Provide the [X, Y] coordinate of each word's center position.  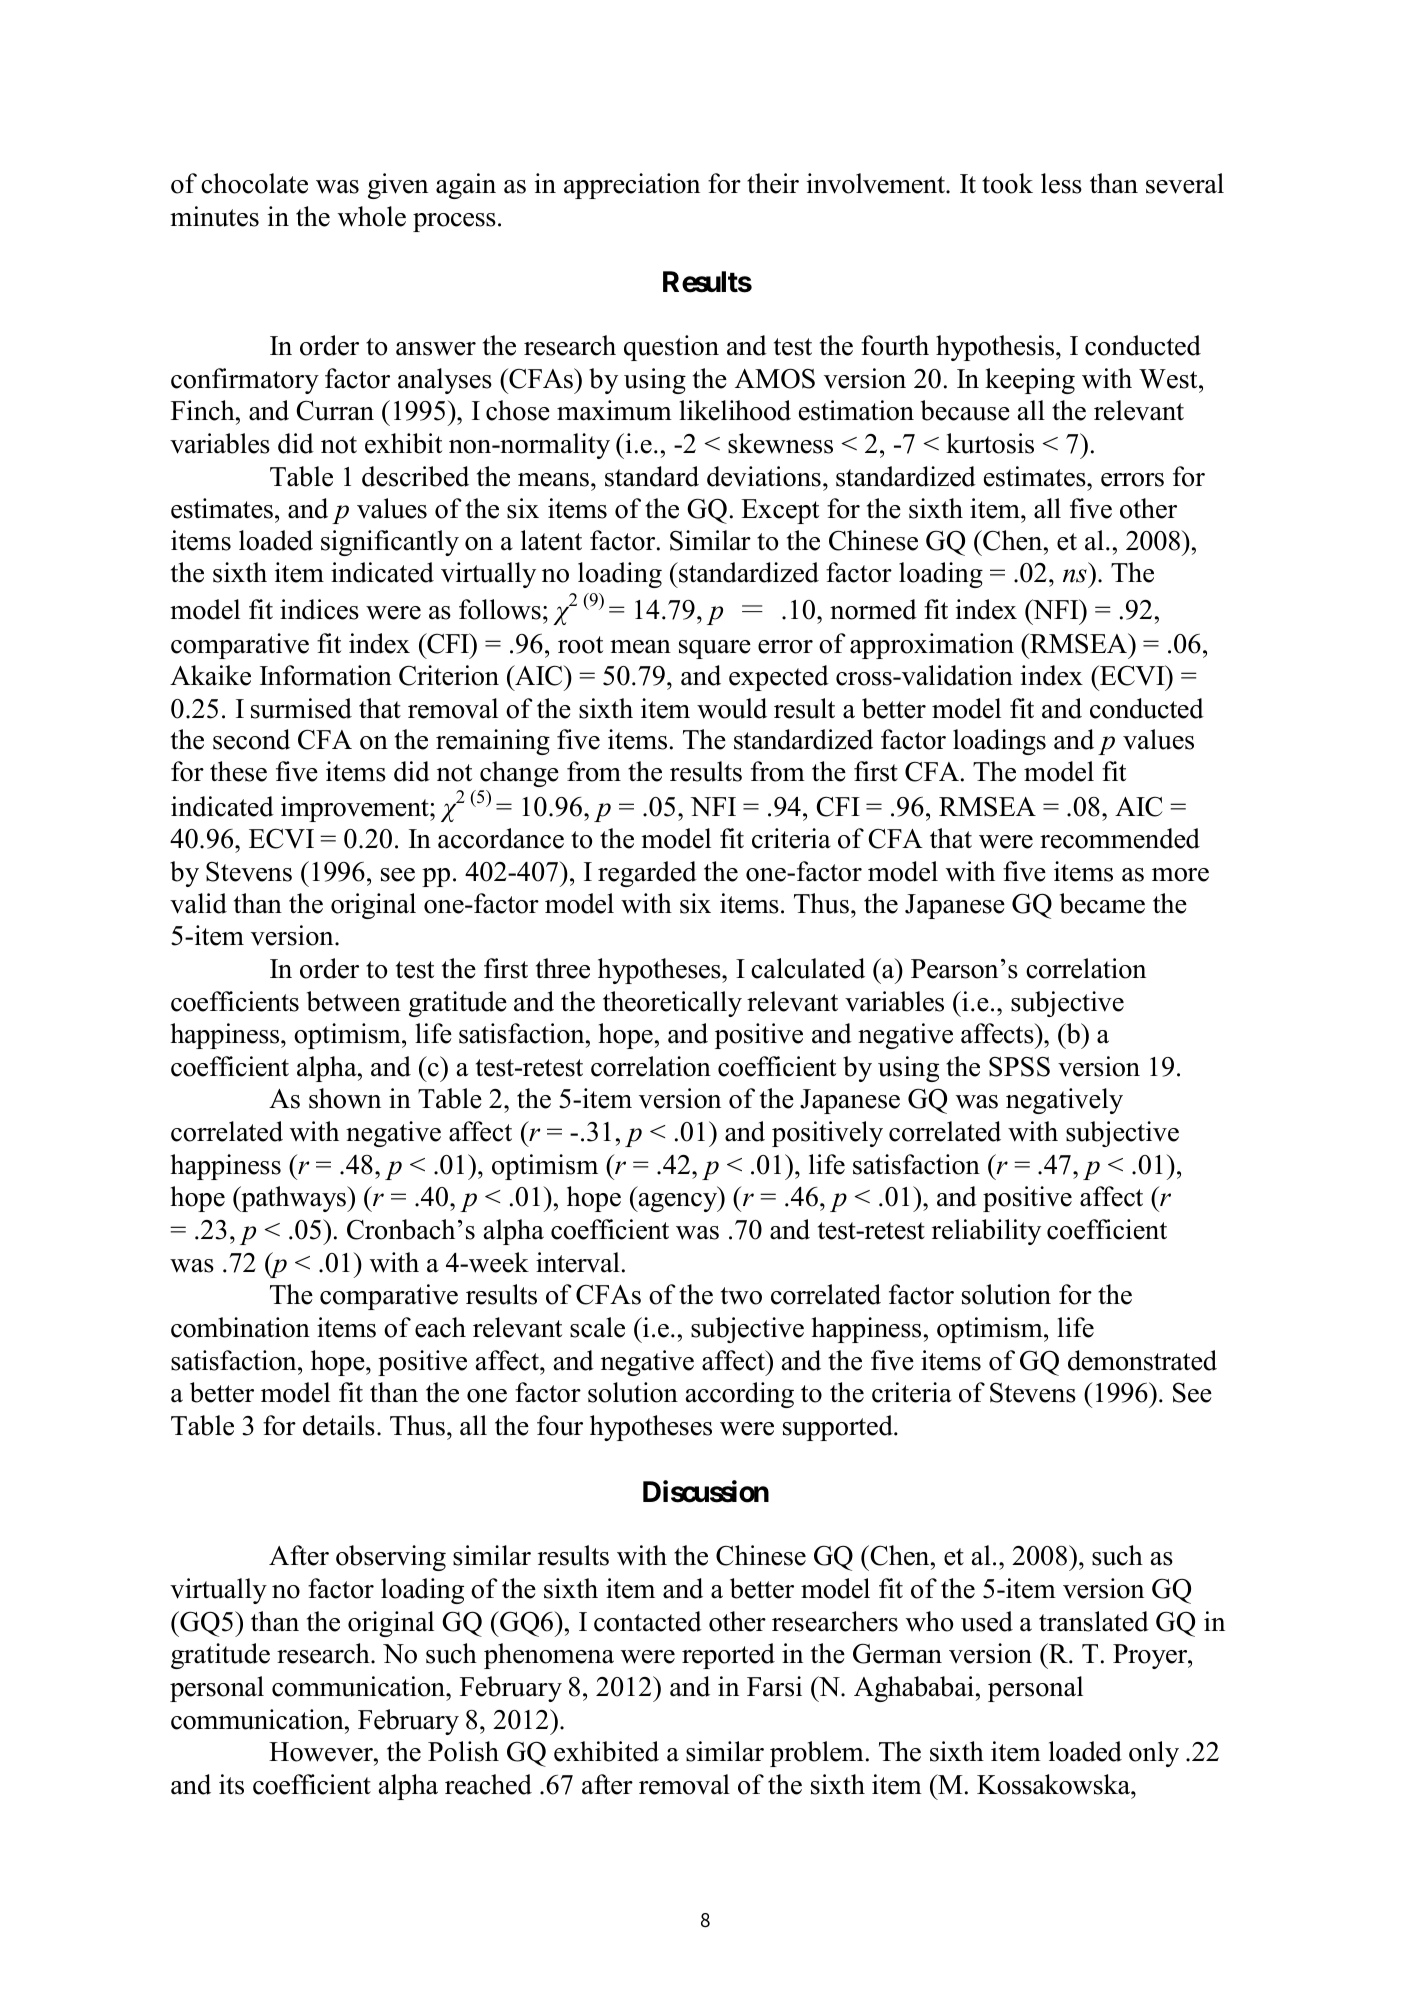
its [231, 1784]
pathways [293, 1199]
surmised [301, 708]
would [732, 708]
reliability [986, 1232]
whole [372, 216]
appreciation [632, 186]
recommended [1120, 838]
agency [678, 1202]
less [1061, 183]
